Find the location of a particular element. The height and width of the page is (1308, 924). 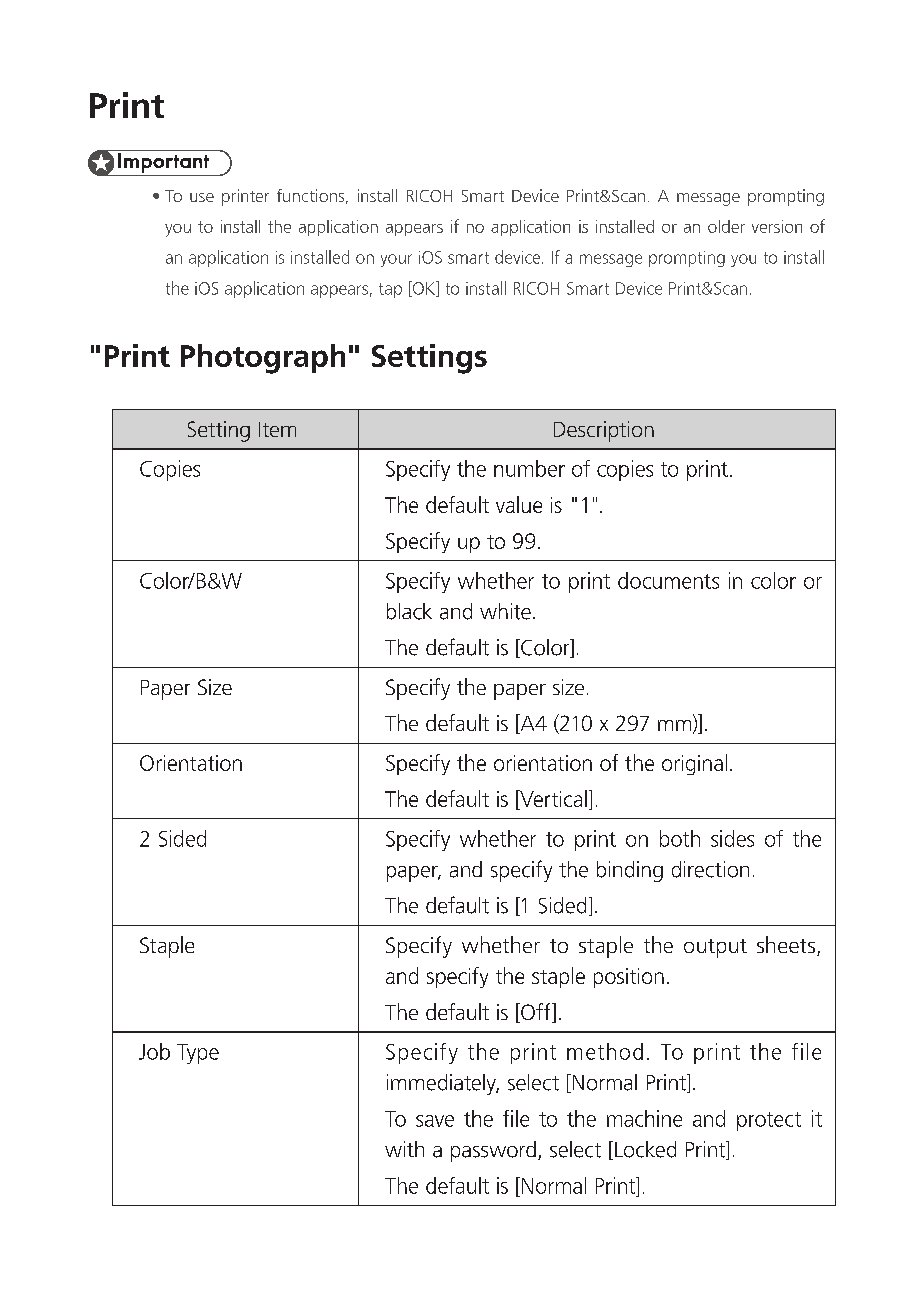

your is located at coordinates (396, 260).
